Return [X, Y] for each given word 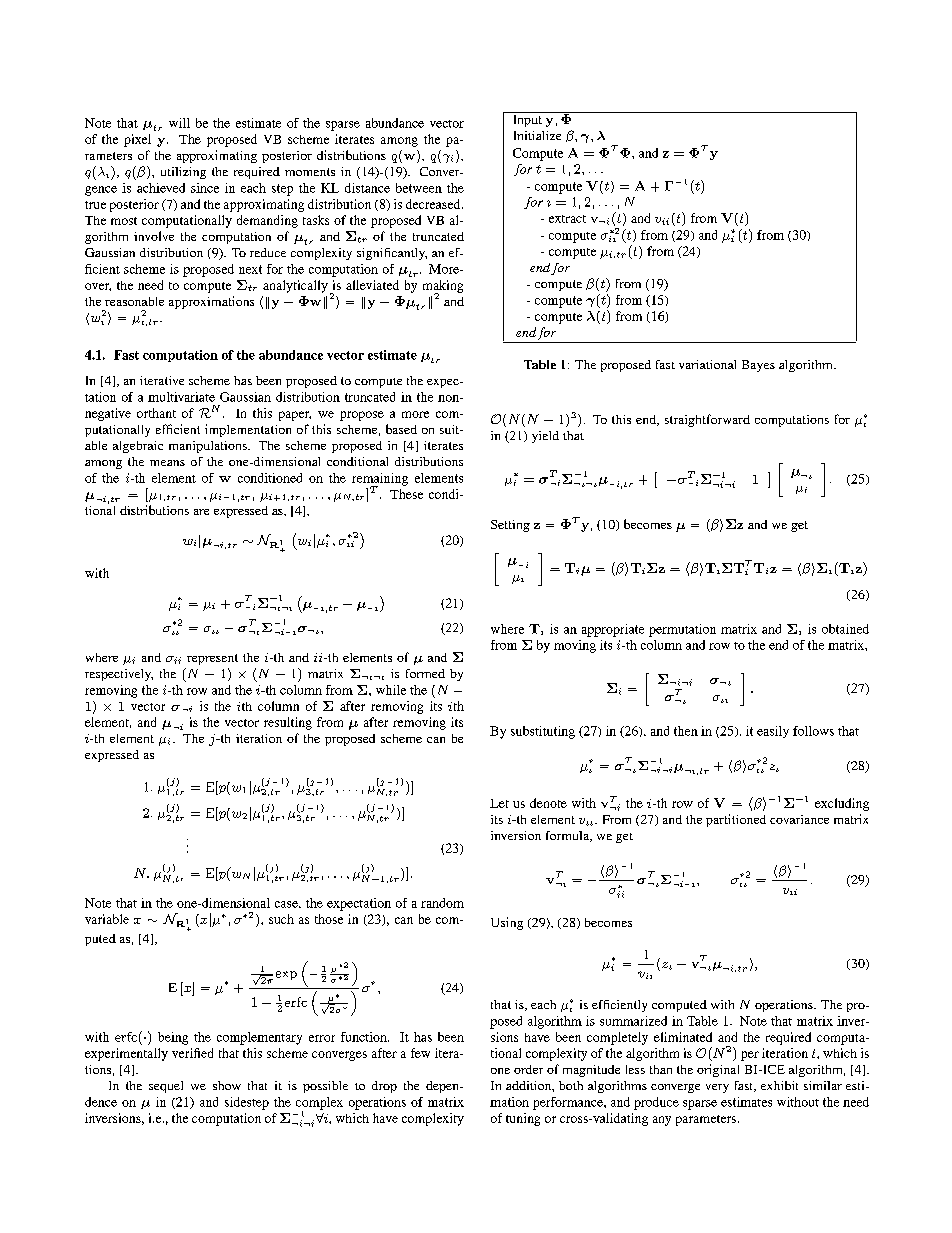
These [406, 494]
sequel [166, 1087]
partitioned [736, 820]
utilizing [183, 173]
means [167, 463]
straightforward [707, 420]
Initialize [537, 135]
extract [567, 219]
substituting [543, 732]
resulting [288, 723]
